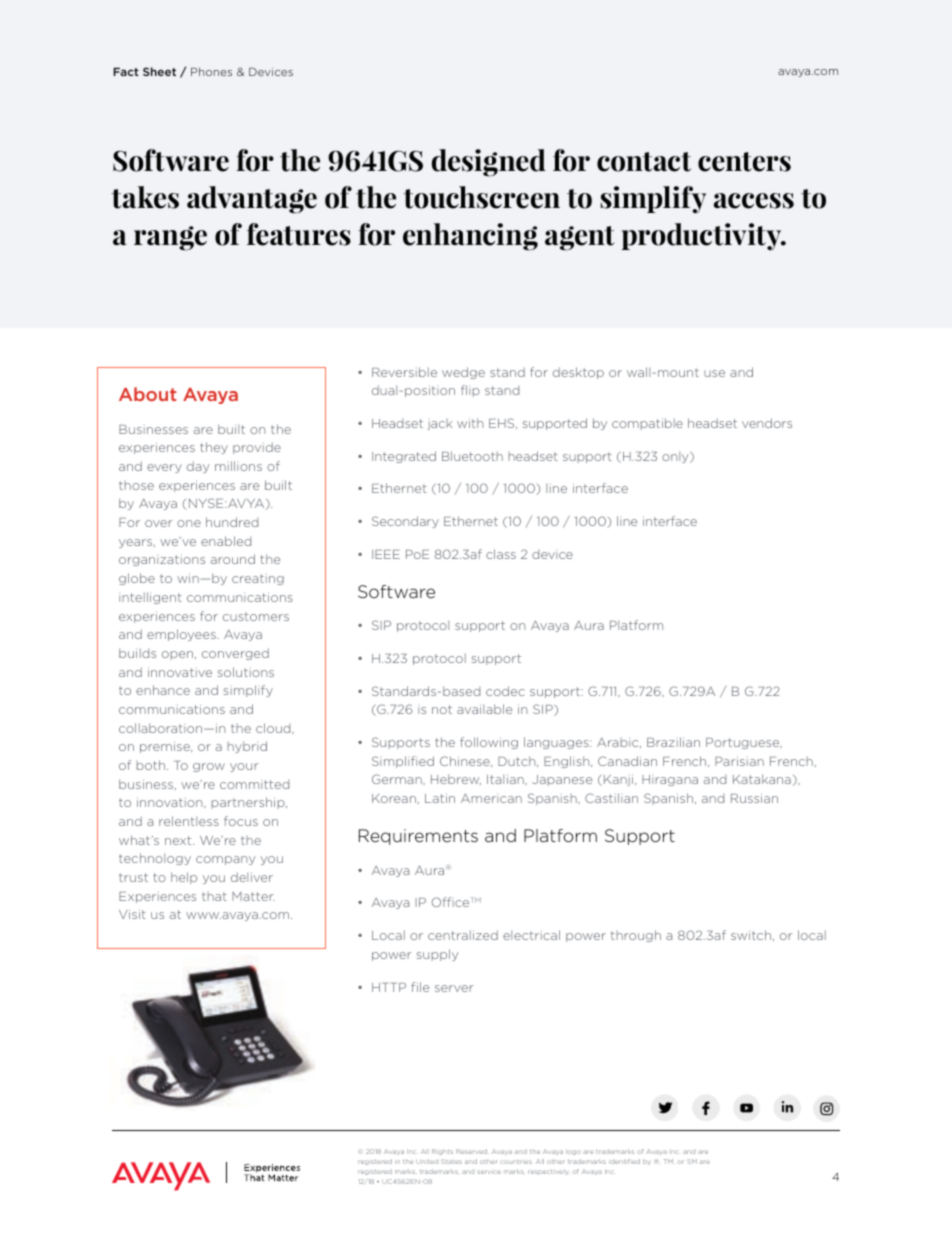  Describe the element at coordinates (501, 554) in the document. I see `class` at that location.
